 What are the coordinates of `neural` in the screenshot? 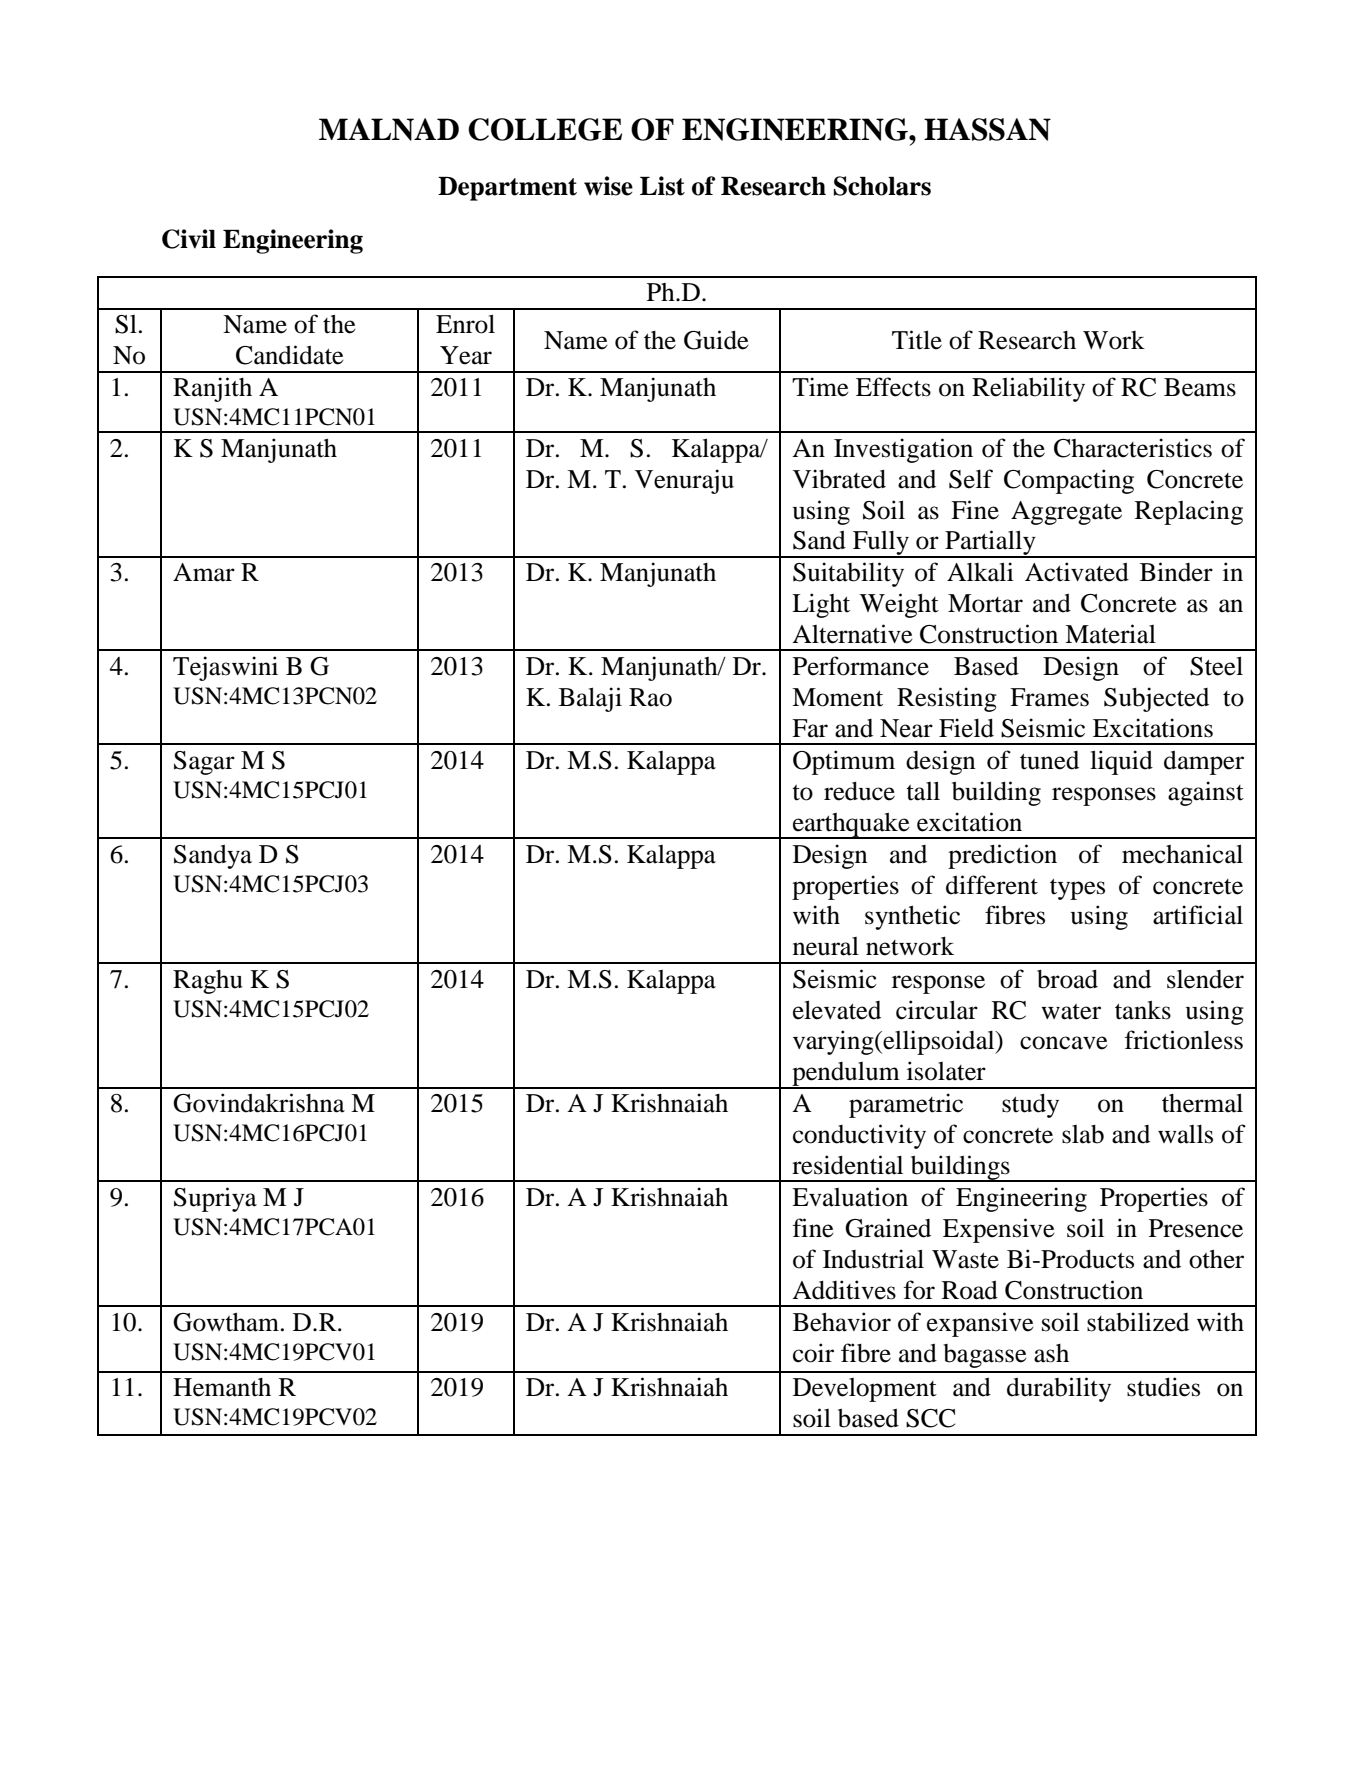 It's located at (826, 946).
